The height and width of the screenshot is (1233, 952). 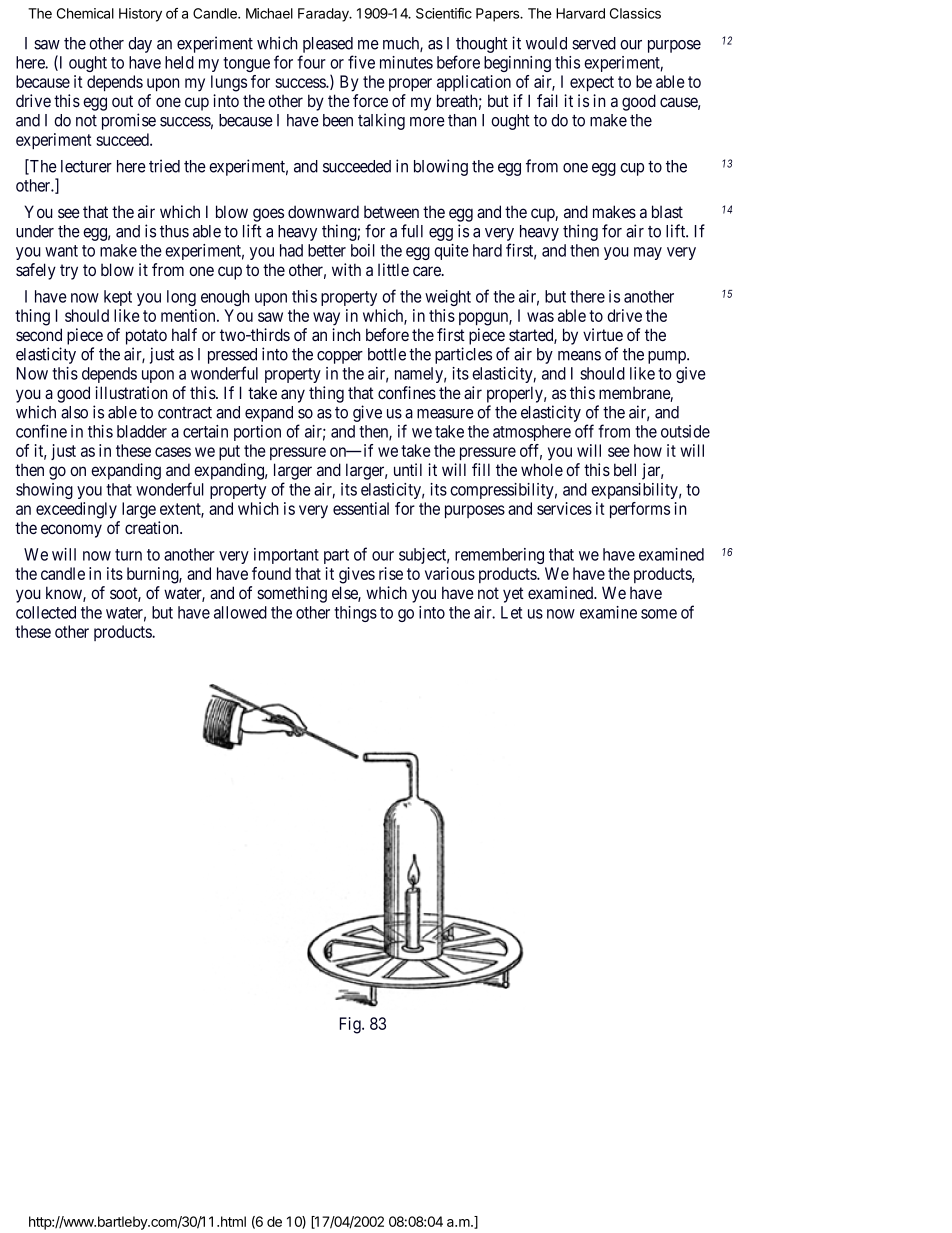 What do you see at coordinates (391, 573) in the screenshot?
I see `rise` at bounding box center [391, 573].
